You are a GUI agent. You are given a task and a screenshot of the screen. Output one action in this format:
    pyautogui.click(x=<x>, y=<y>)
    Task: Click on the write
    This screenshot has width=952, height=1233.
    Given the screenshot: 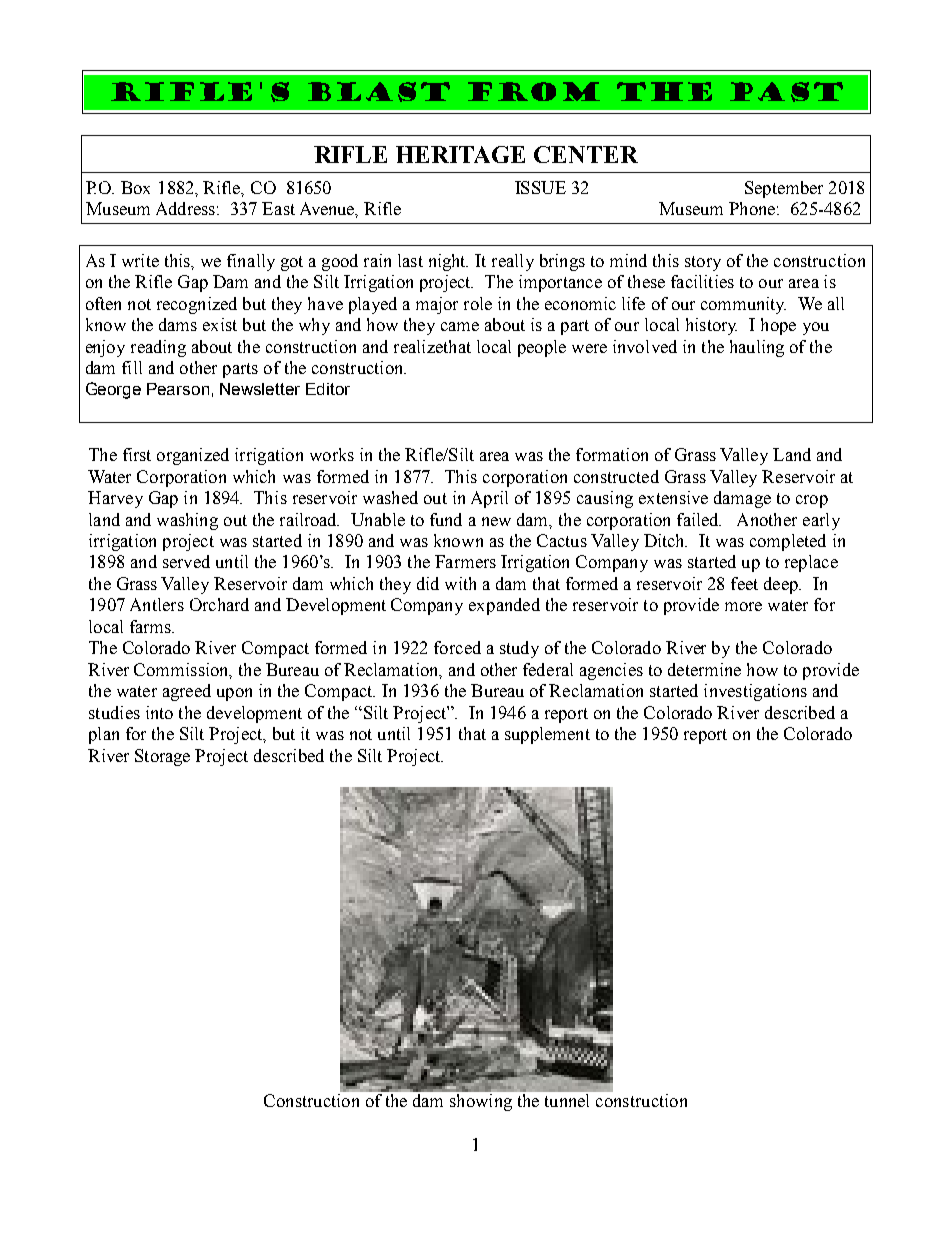 What is the action you would take?
    pyautogui.click(x=140, y=260)
